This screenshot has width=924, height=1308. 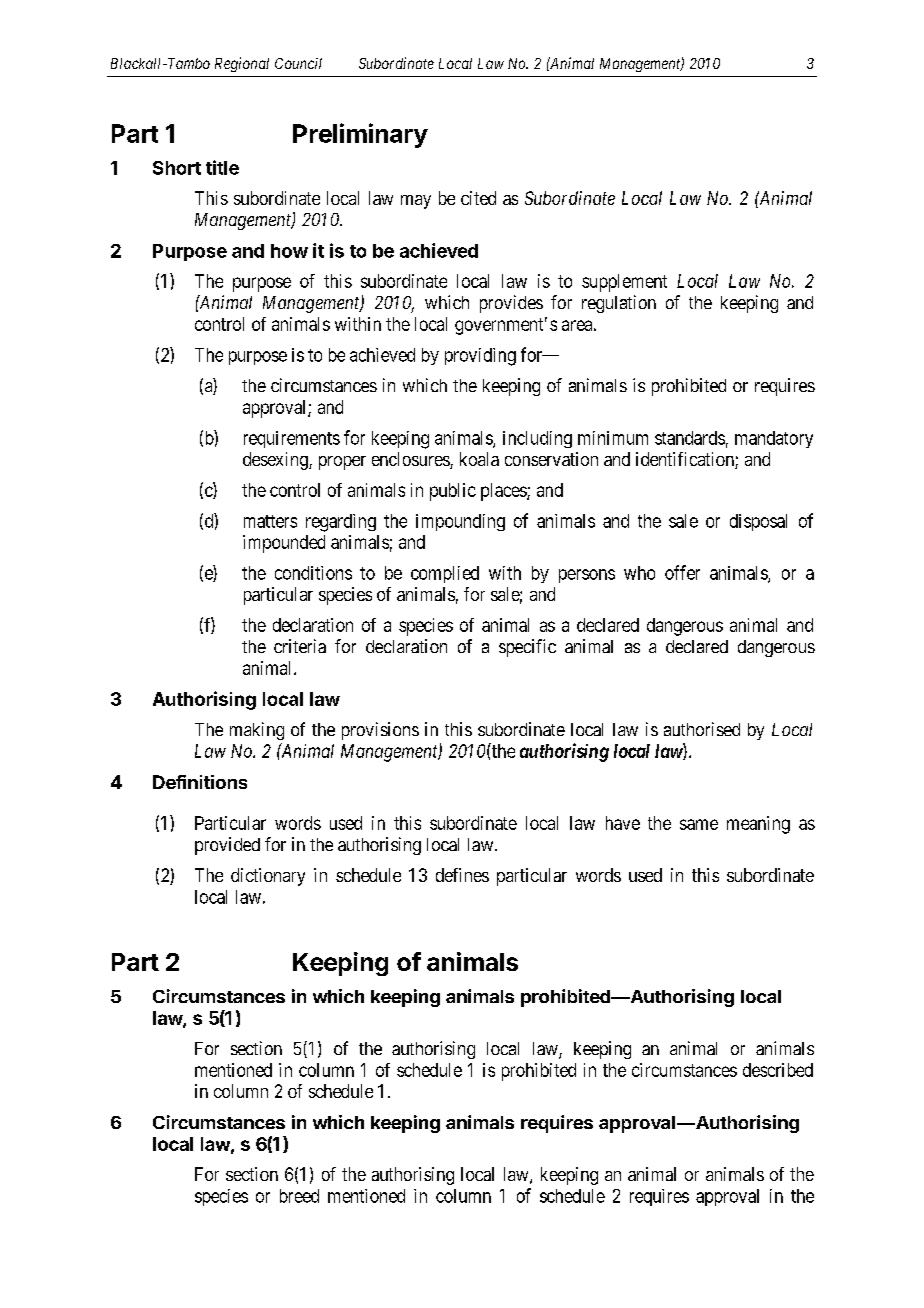 What do you see at coordinates (478, 198) in the screenshot?
I see `cited` at bounding box center [478, 198].
